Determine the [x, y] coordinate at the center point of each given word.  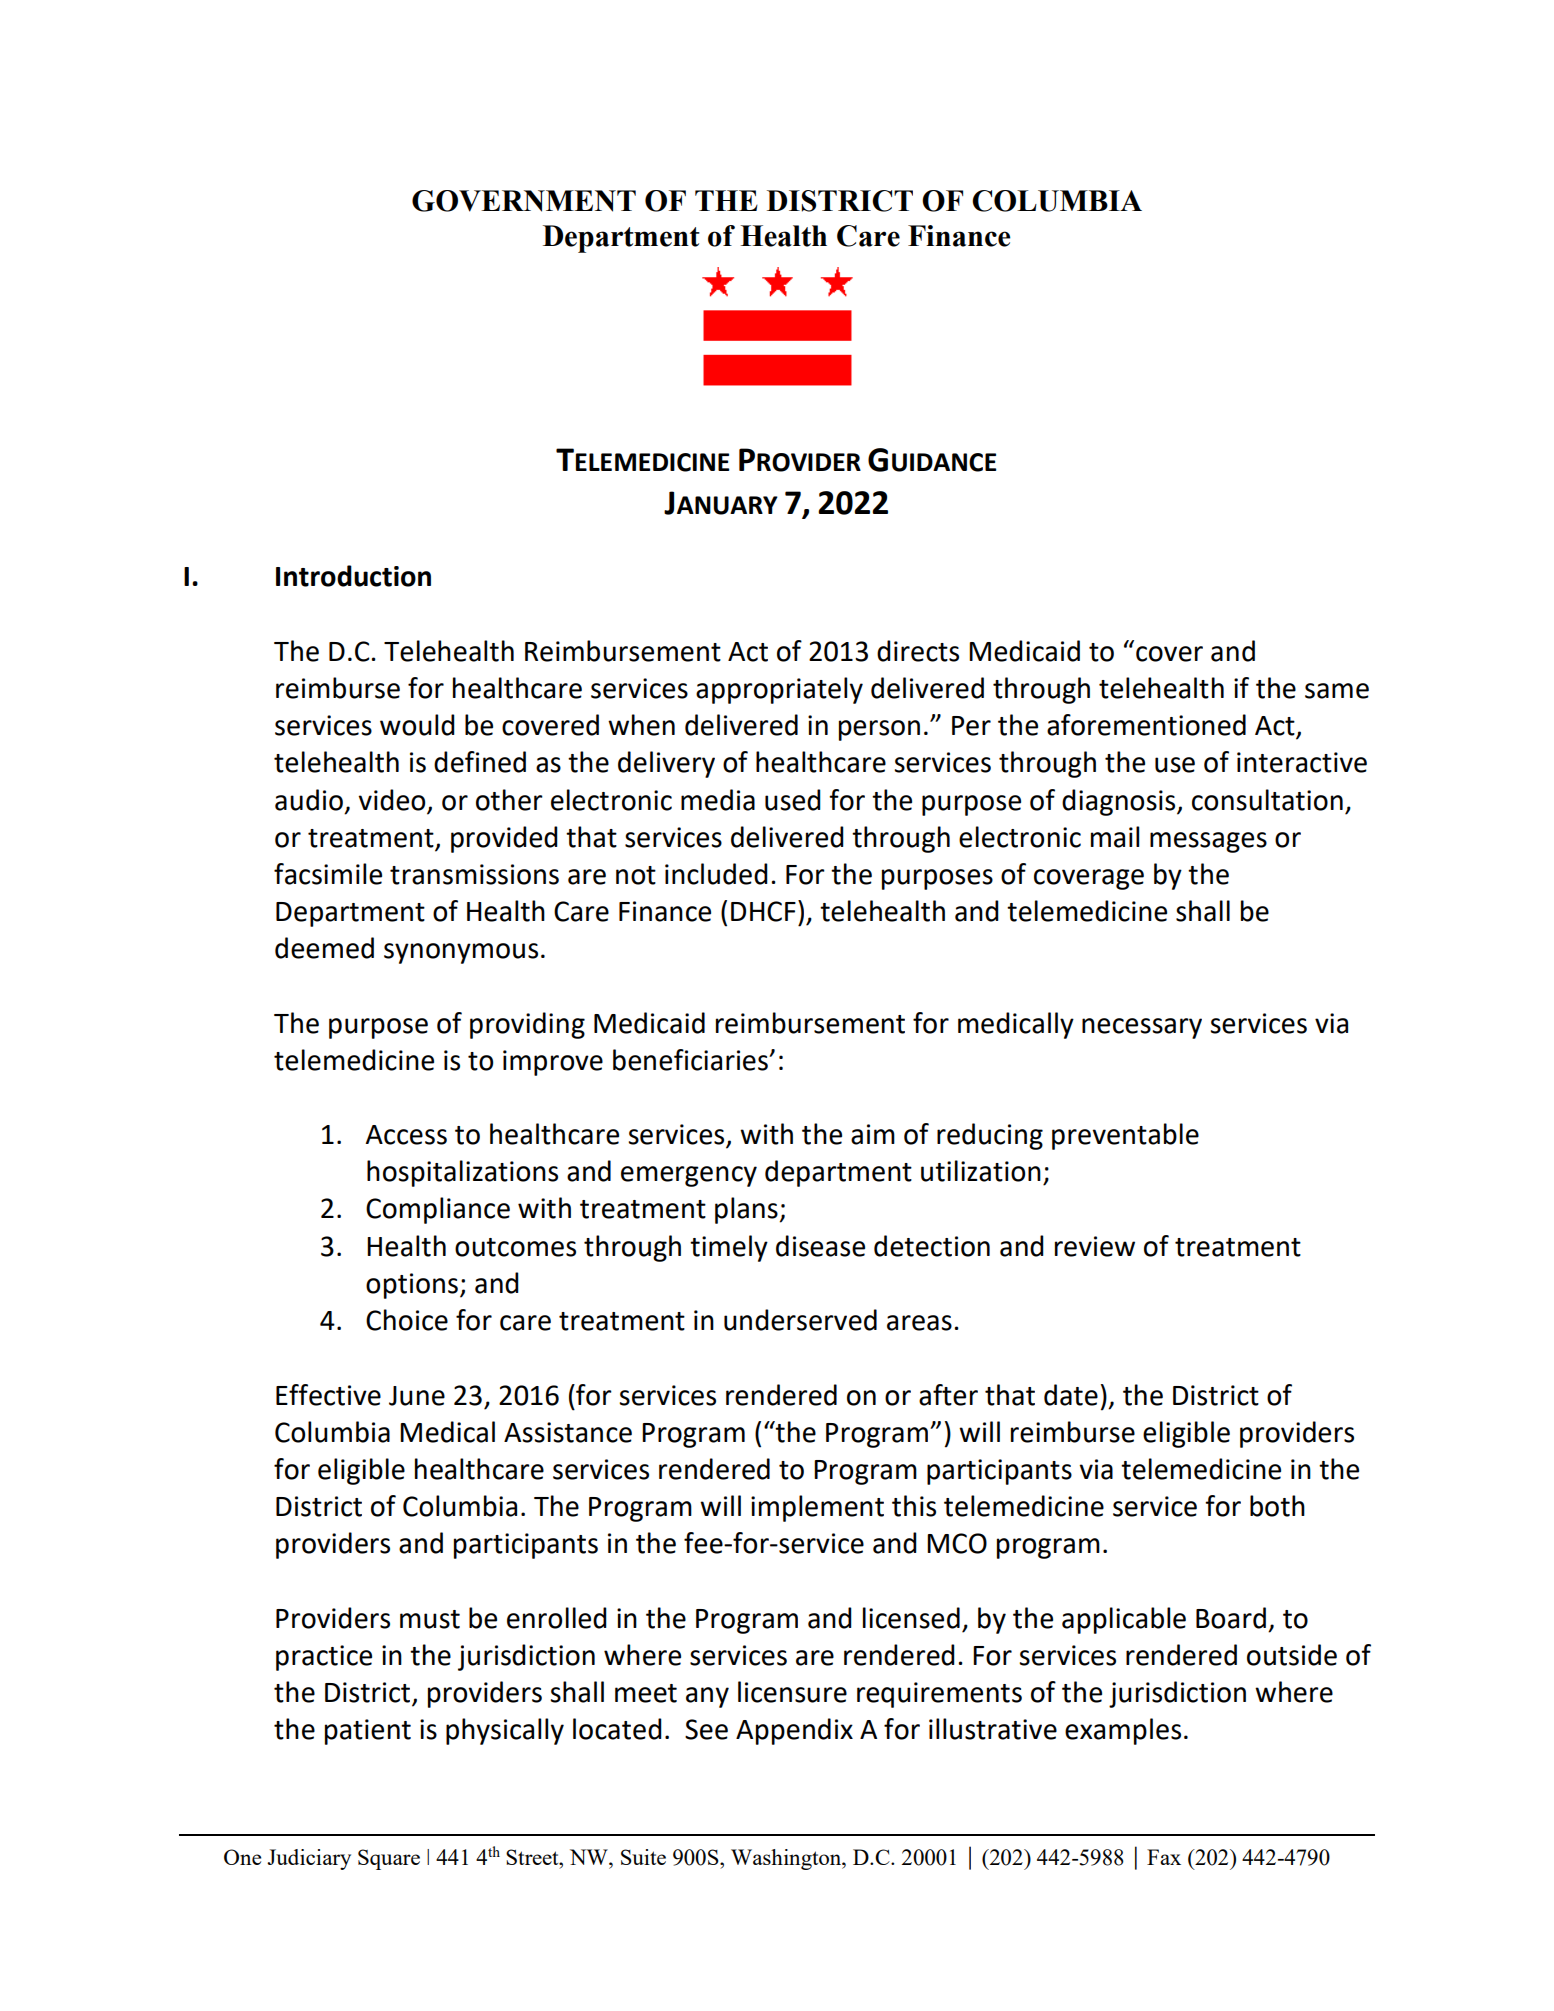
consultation [1267, 800]
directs [918, 651]
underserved [800, 1320]
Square [389, 1859]
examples [1123, 1731]
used [793, 800]
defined [480, 762]
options [412, 1286]
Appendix [794, 1731]
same [1337, 691]
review [1095, 1246]
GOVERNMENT [524, 201]
